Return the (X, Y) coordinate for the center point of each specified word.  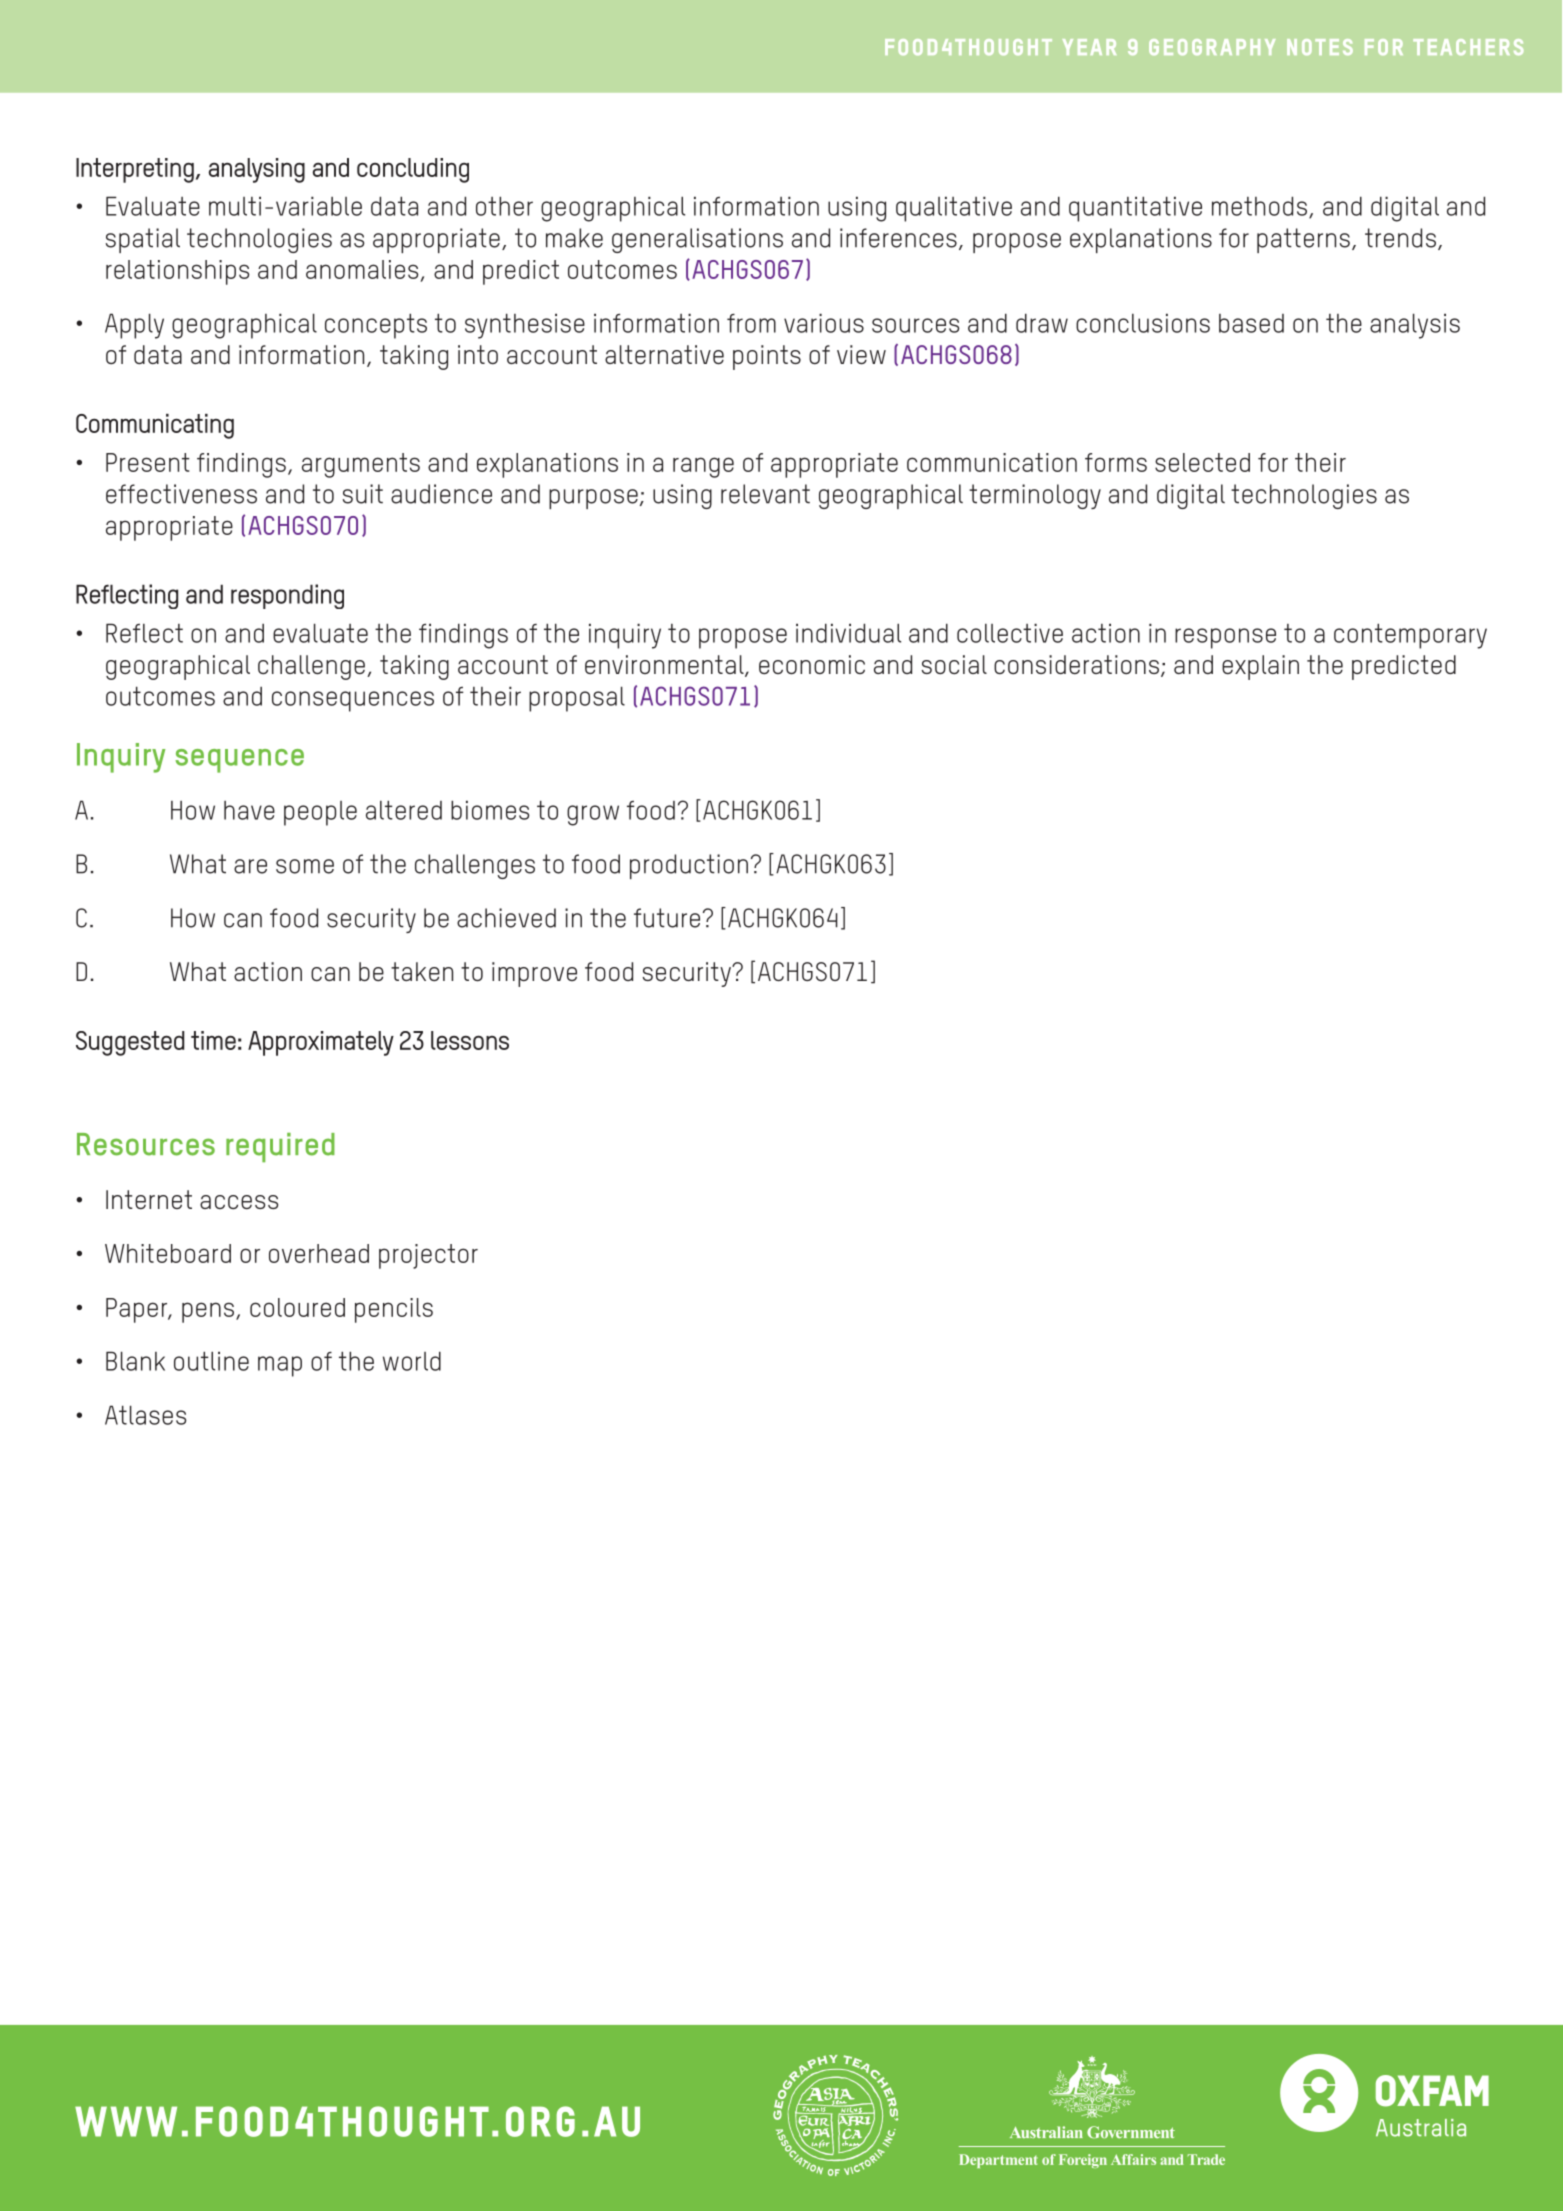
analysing (256, 170)
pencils (394, 1310)
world (412, 1361)
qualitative (954, 209)
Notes (1320, 47)
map (280, 1366)
